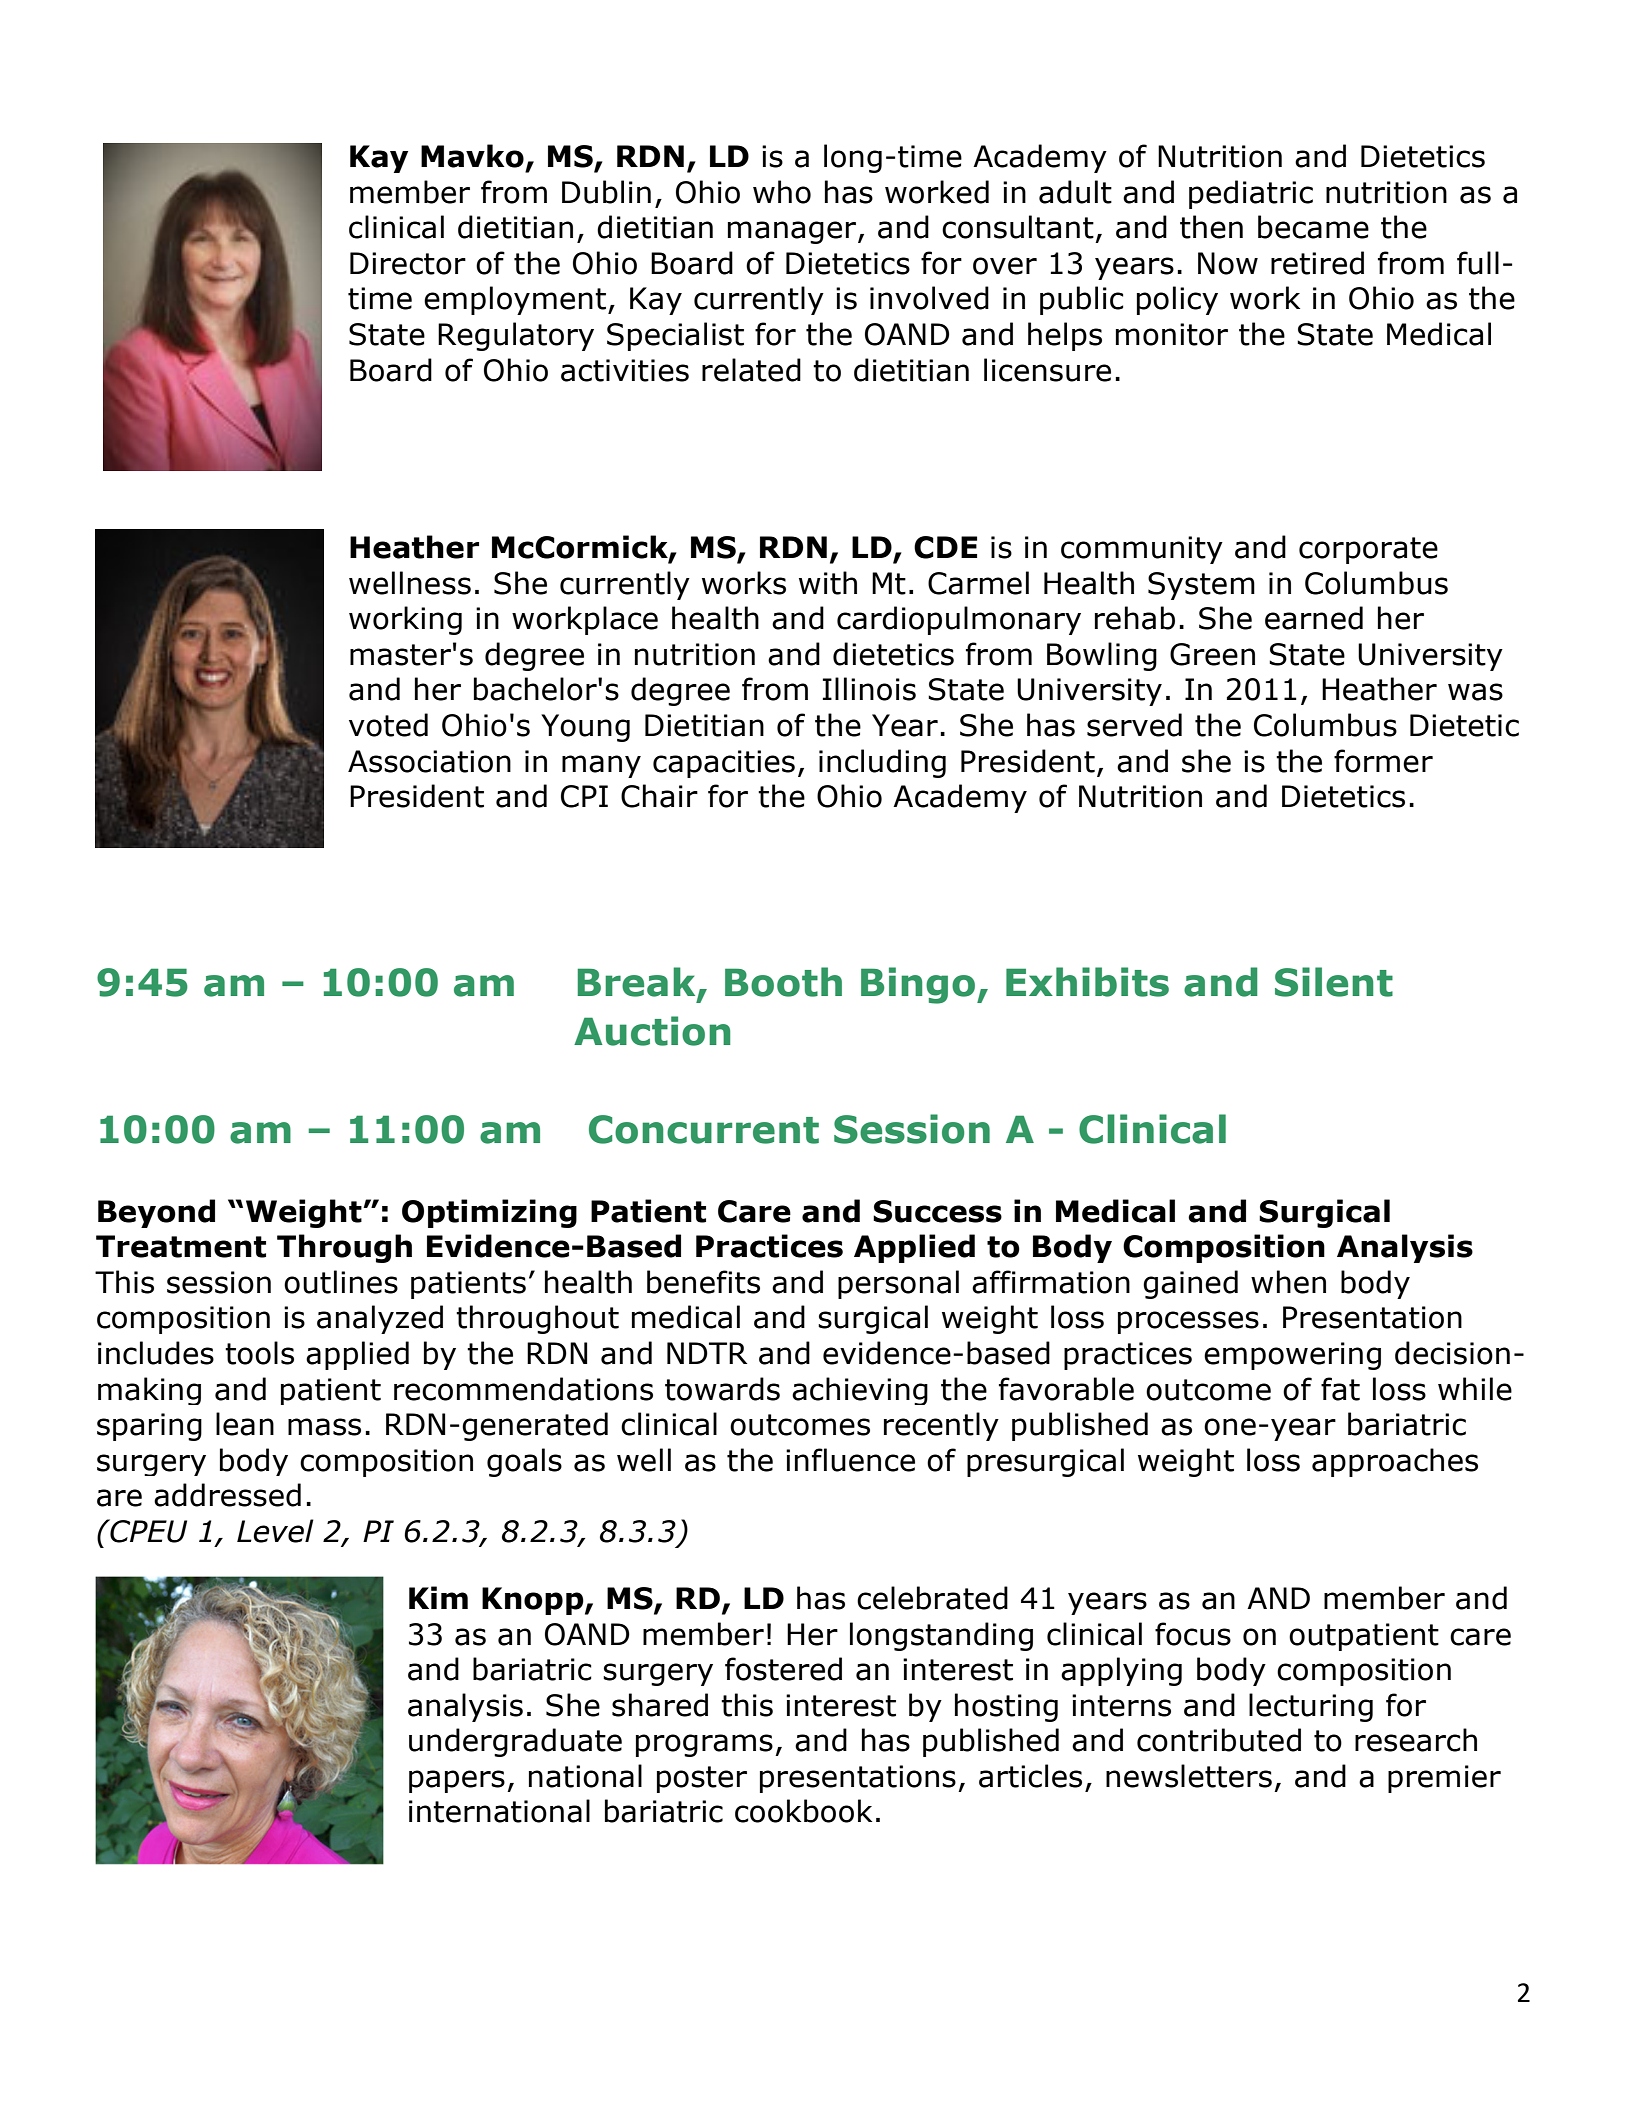 This screenshot has height=2106, width=1627. Describe the element at coordinates (388, 725) in the screenshot. I see `voted` at that location.
